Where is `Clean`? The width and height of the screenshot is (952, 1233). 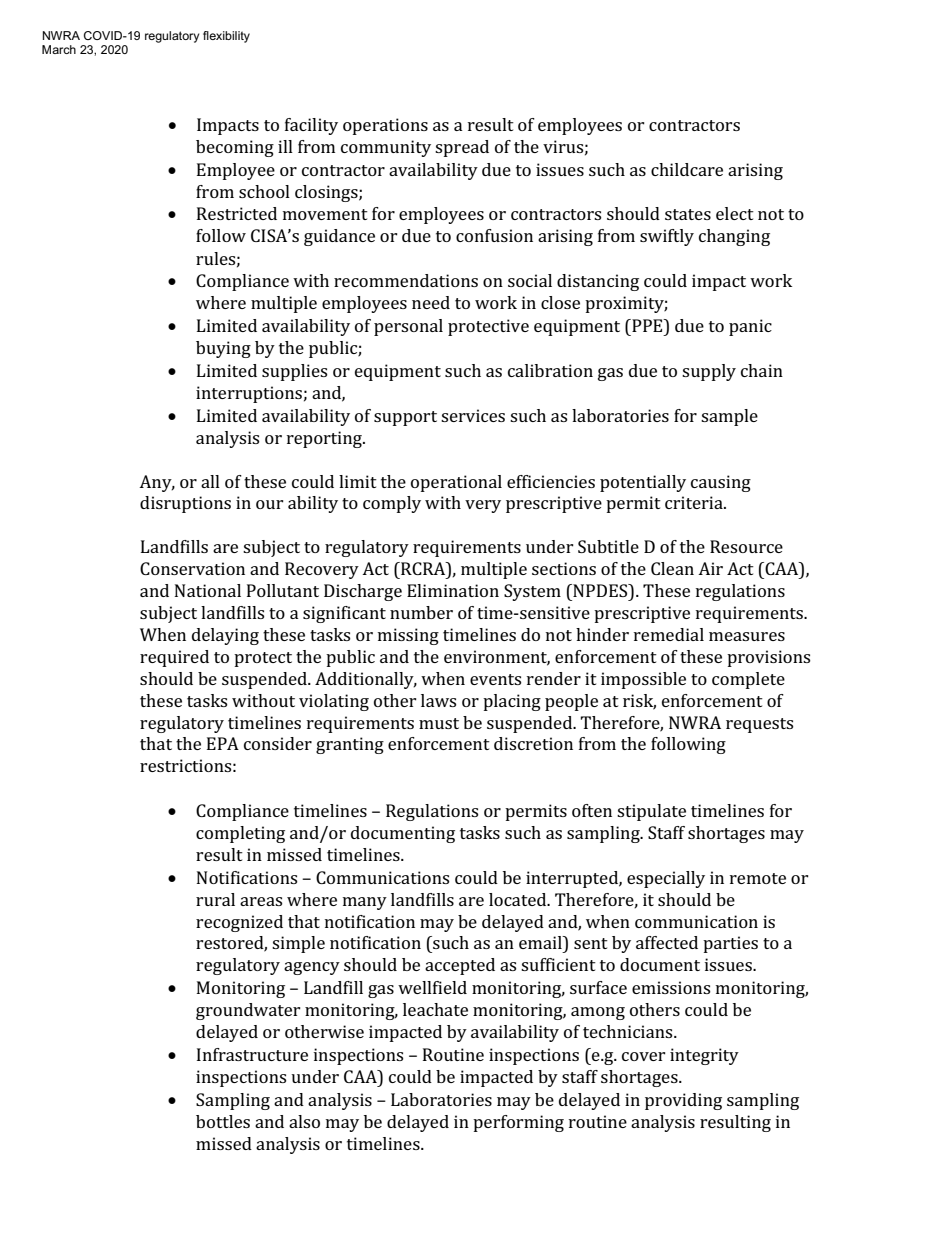 Clean is located at coordinates (672, 568).
